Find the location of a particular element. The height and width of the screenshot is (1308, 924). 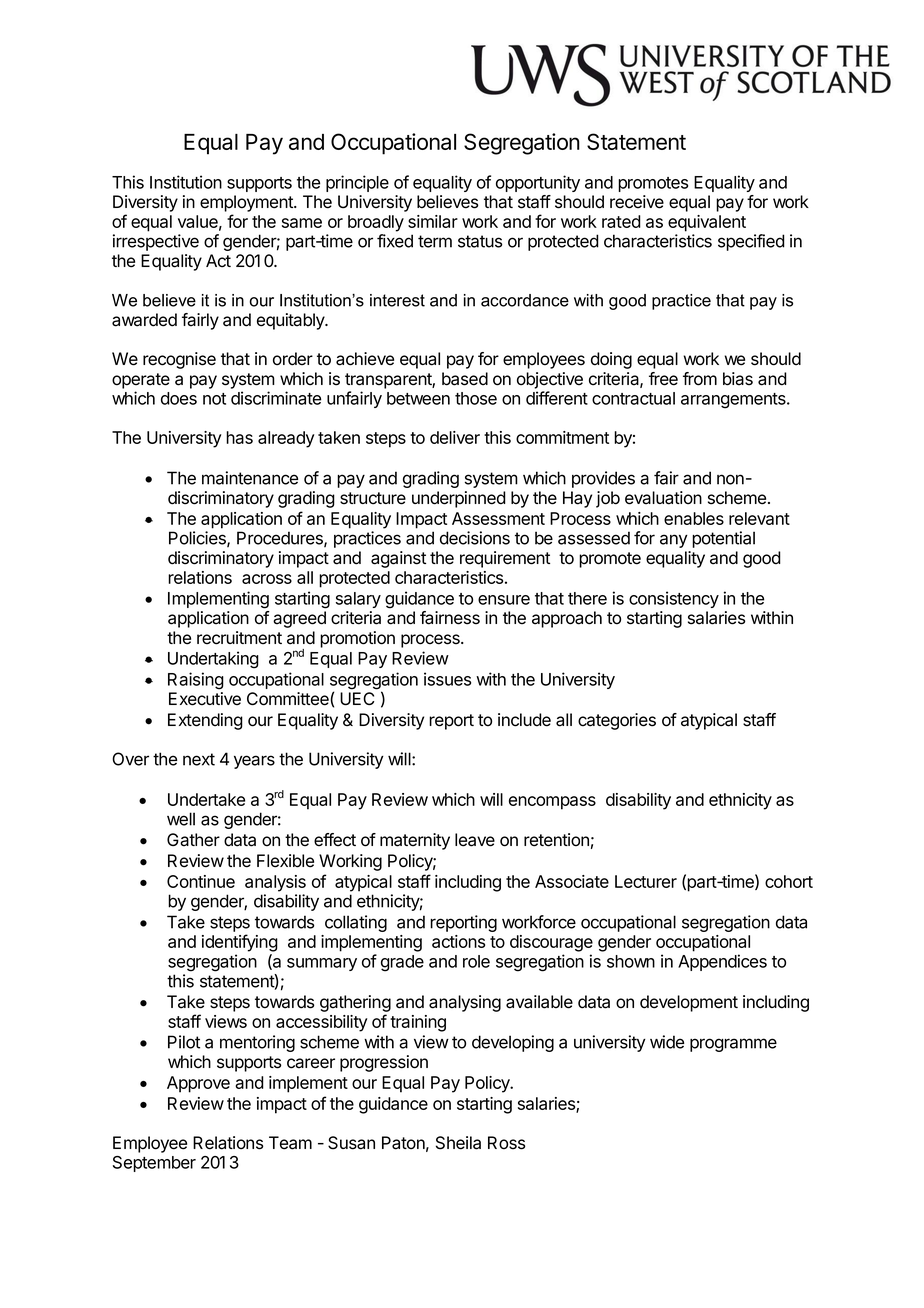

Sheila is located at coordinates (458, 1143).
